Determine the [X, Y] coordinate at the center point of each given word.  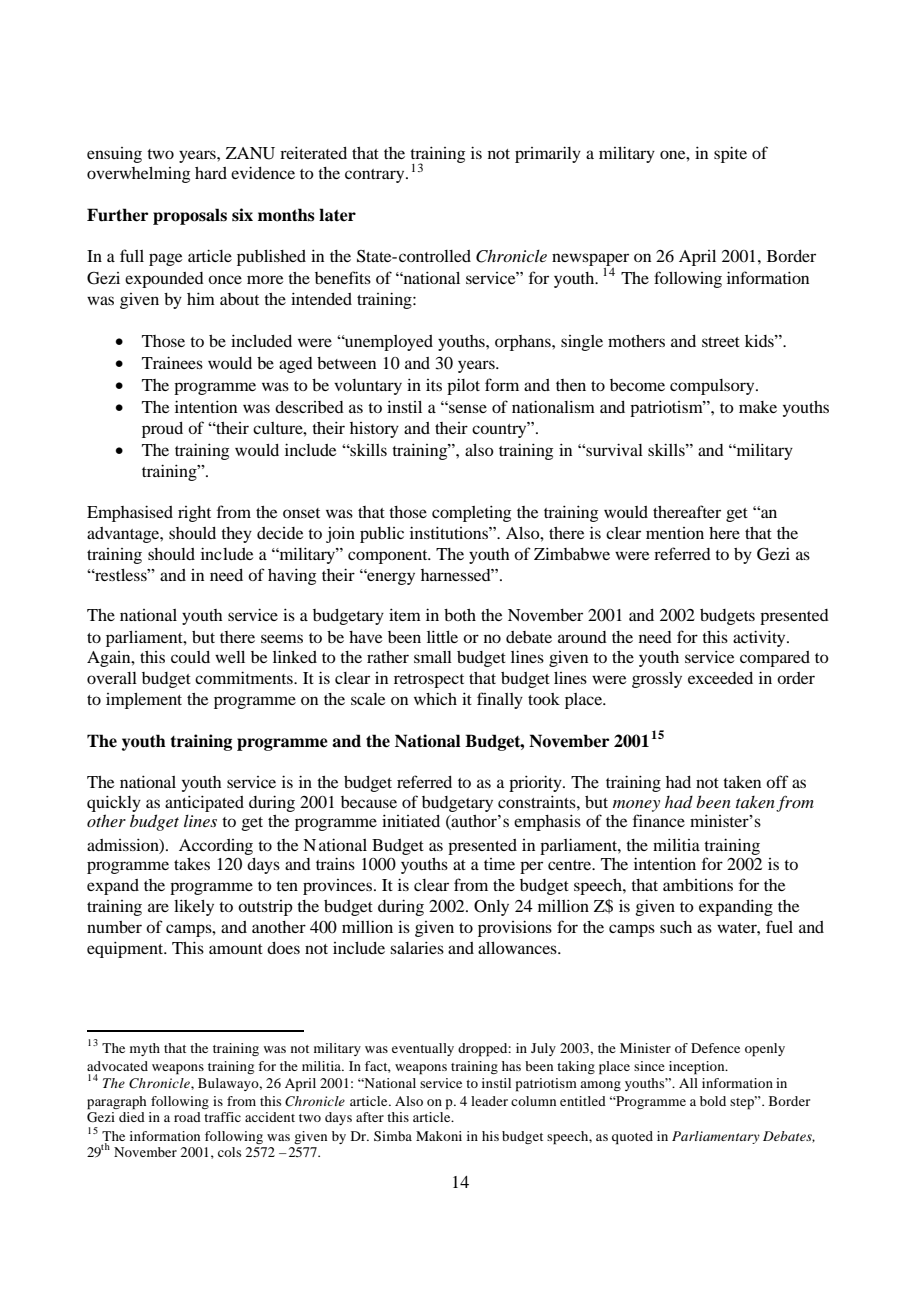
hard [211, 173]
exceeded [720, 678]
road [187, 1117]
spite [730, 154]
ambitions [698, 885]
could [190, 657]
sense [467, 408]
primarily [548, 154]
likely [194, 907]
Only [491, 908]
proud [162, 430]
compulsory [713, 387]
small [433, 657]
